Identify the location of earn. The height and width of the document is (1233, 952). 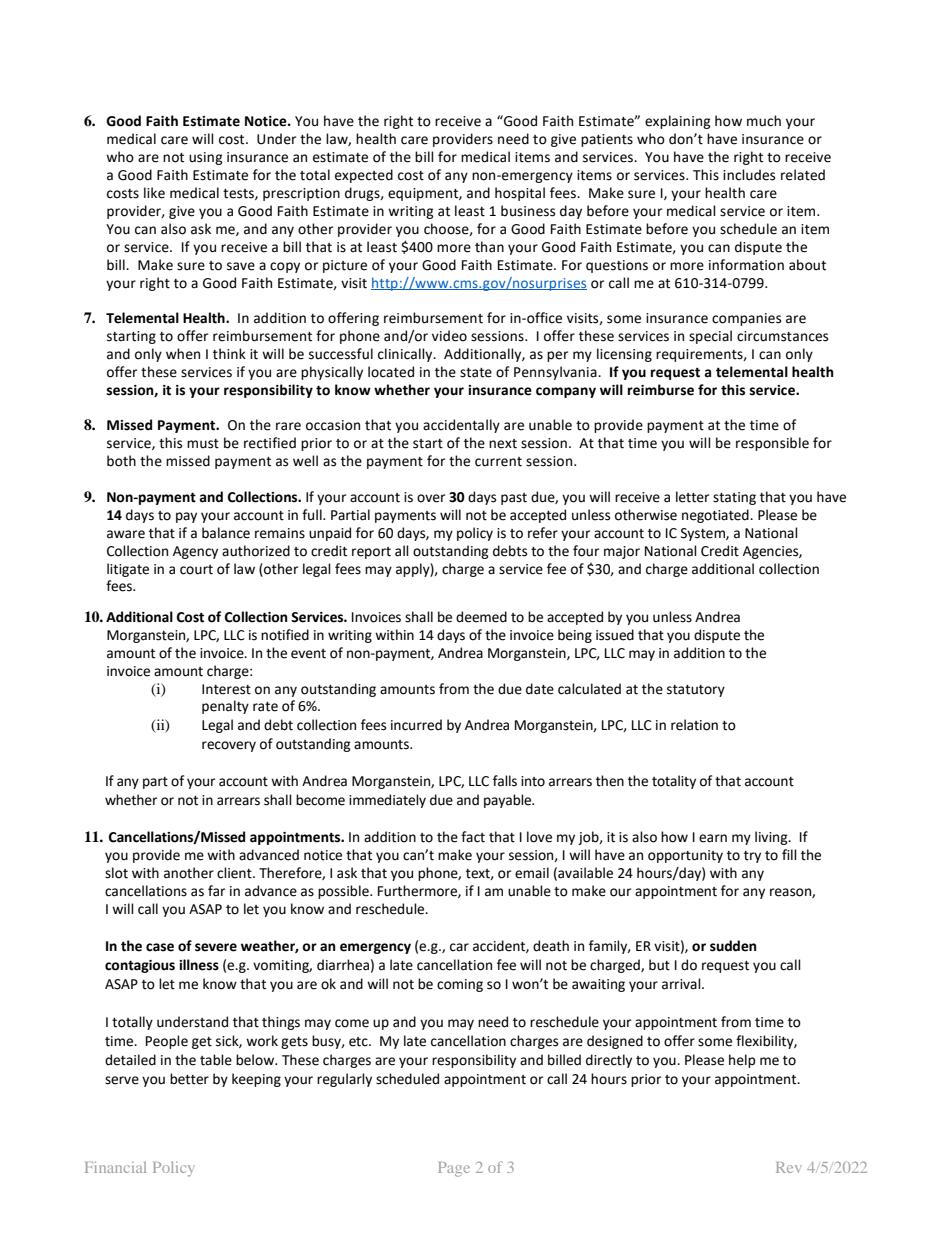
(713, 838).
